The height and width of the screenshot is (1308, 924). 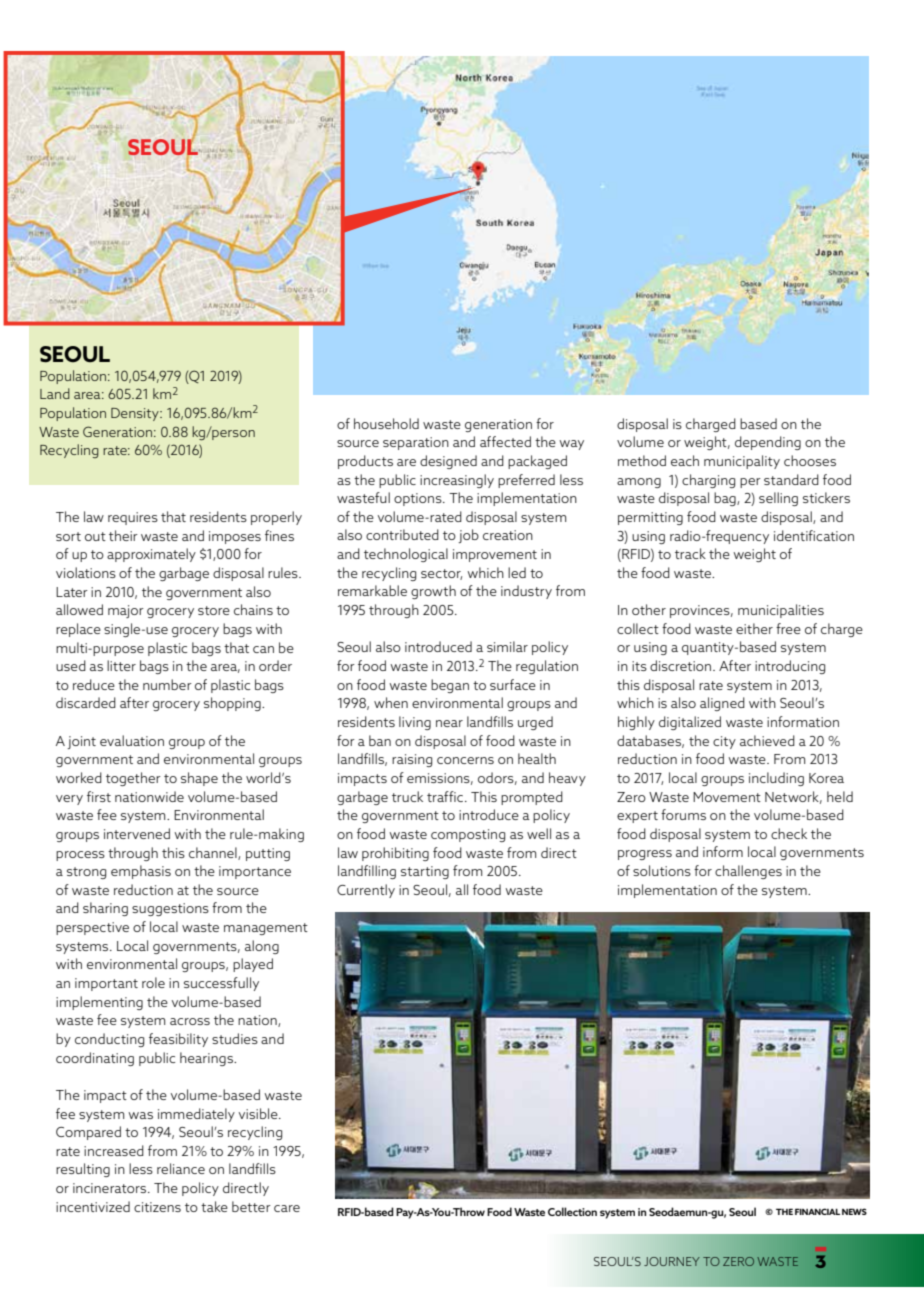 I want to click on care, so click(x=287, y=1208).
